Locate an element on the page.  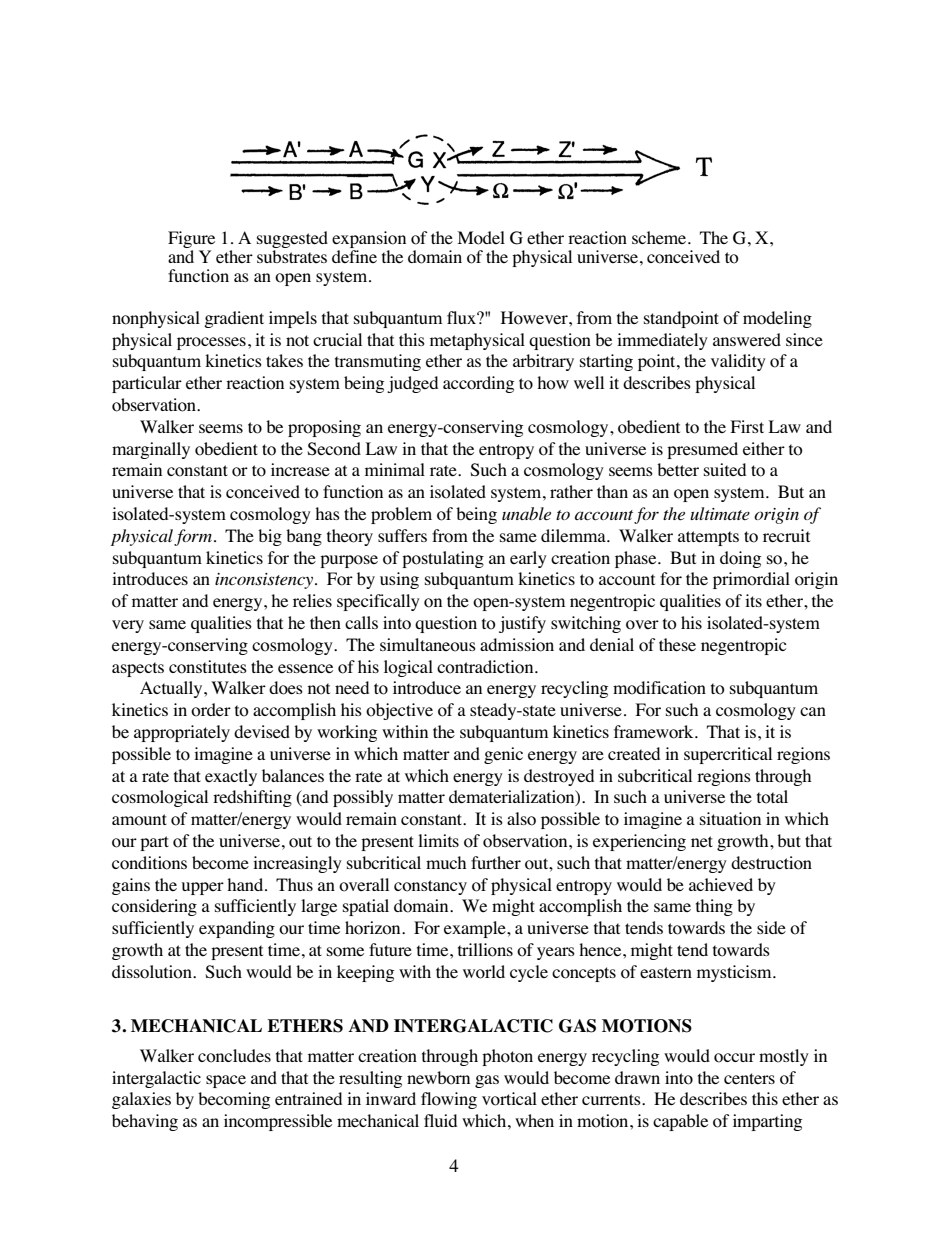
contradiction is located at coordinates (486, 667).
